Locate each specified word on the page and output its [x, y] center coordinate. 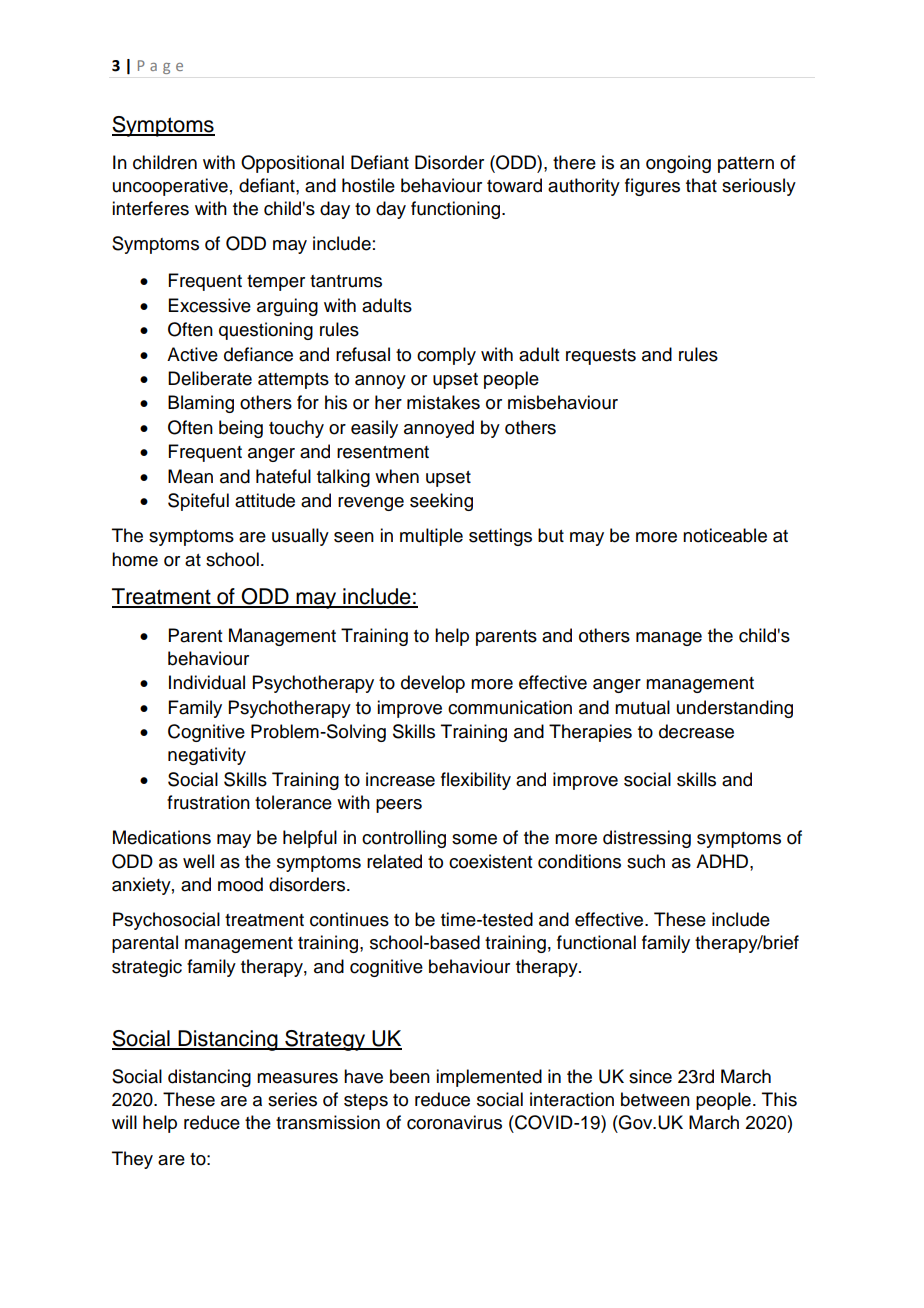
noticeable [725, 535]
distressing [647, 839]
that [701, 185]
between [655, 1099]
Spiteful [198, 502]
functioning [457, 210]
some [474, 839]
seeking [441, 502]
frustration [208, 802]
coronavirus [454, 1122]
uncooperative [170, 187]
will [124, 1122]
